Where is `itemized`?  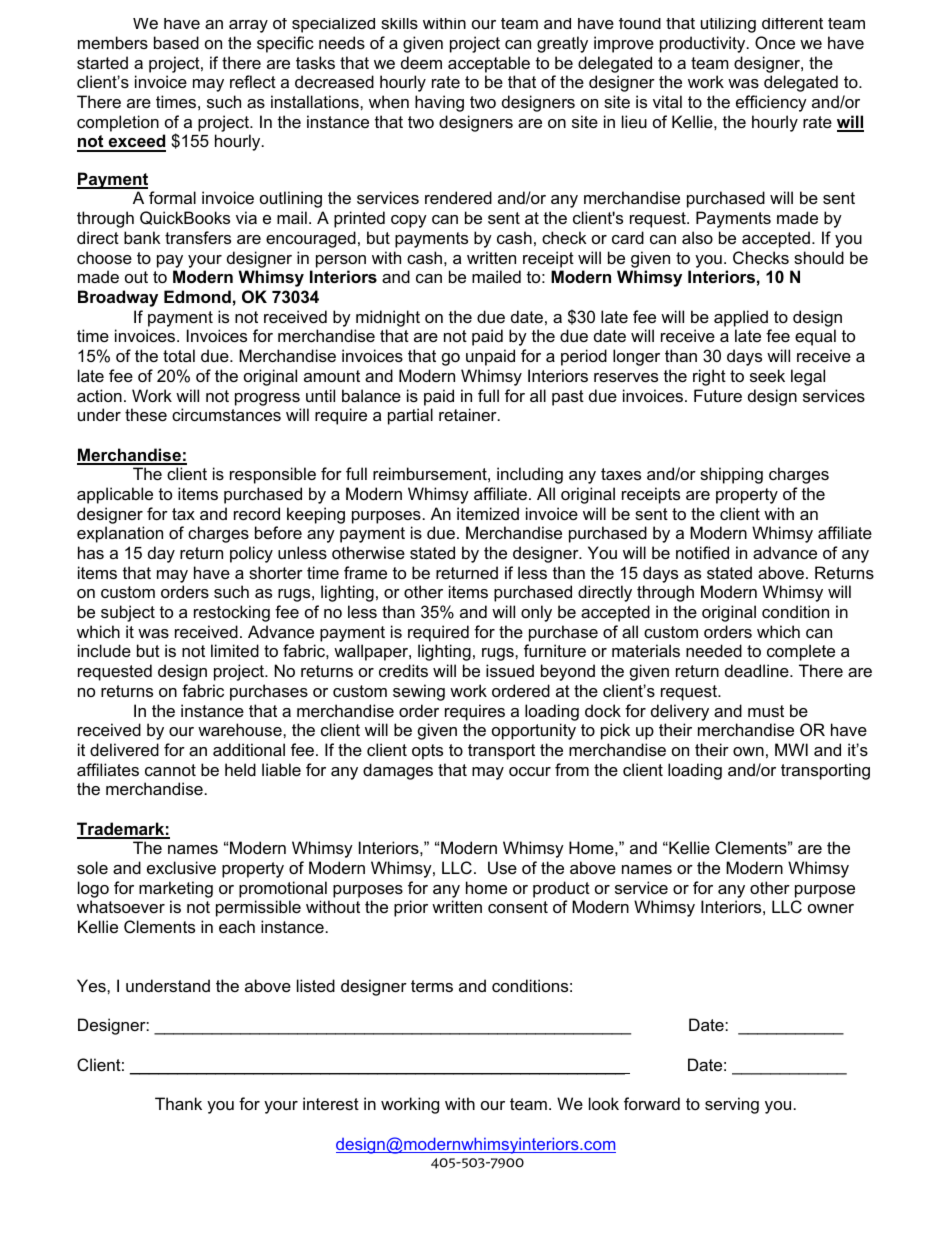
itemized is located at coordinates (488, 513).
